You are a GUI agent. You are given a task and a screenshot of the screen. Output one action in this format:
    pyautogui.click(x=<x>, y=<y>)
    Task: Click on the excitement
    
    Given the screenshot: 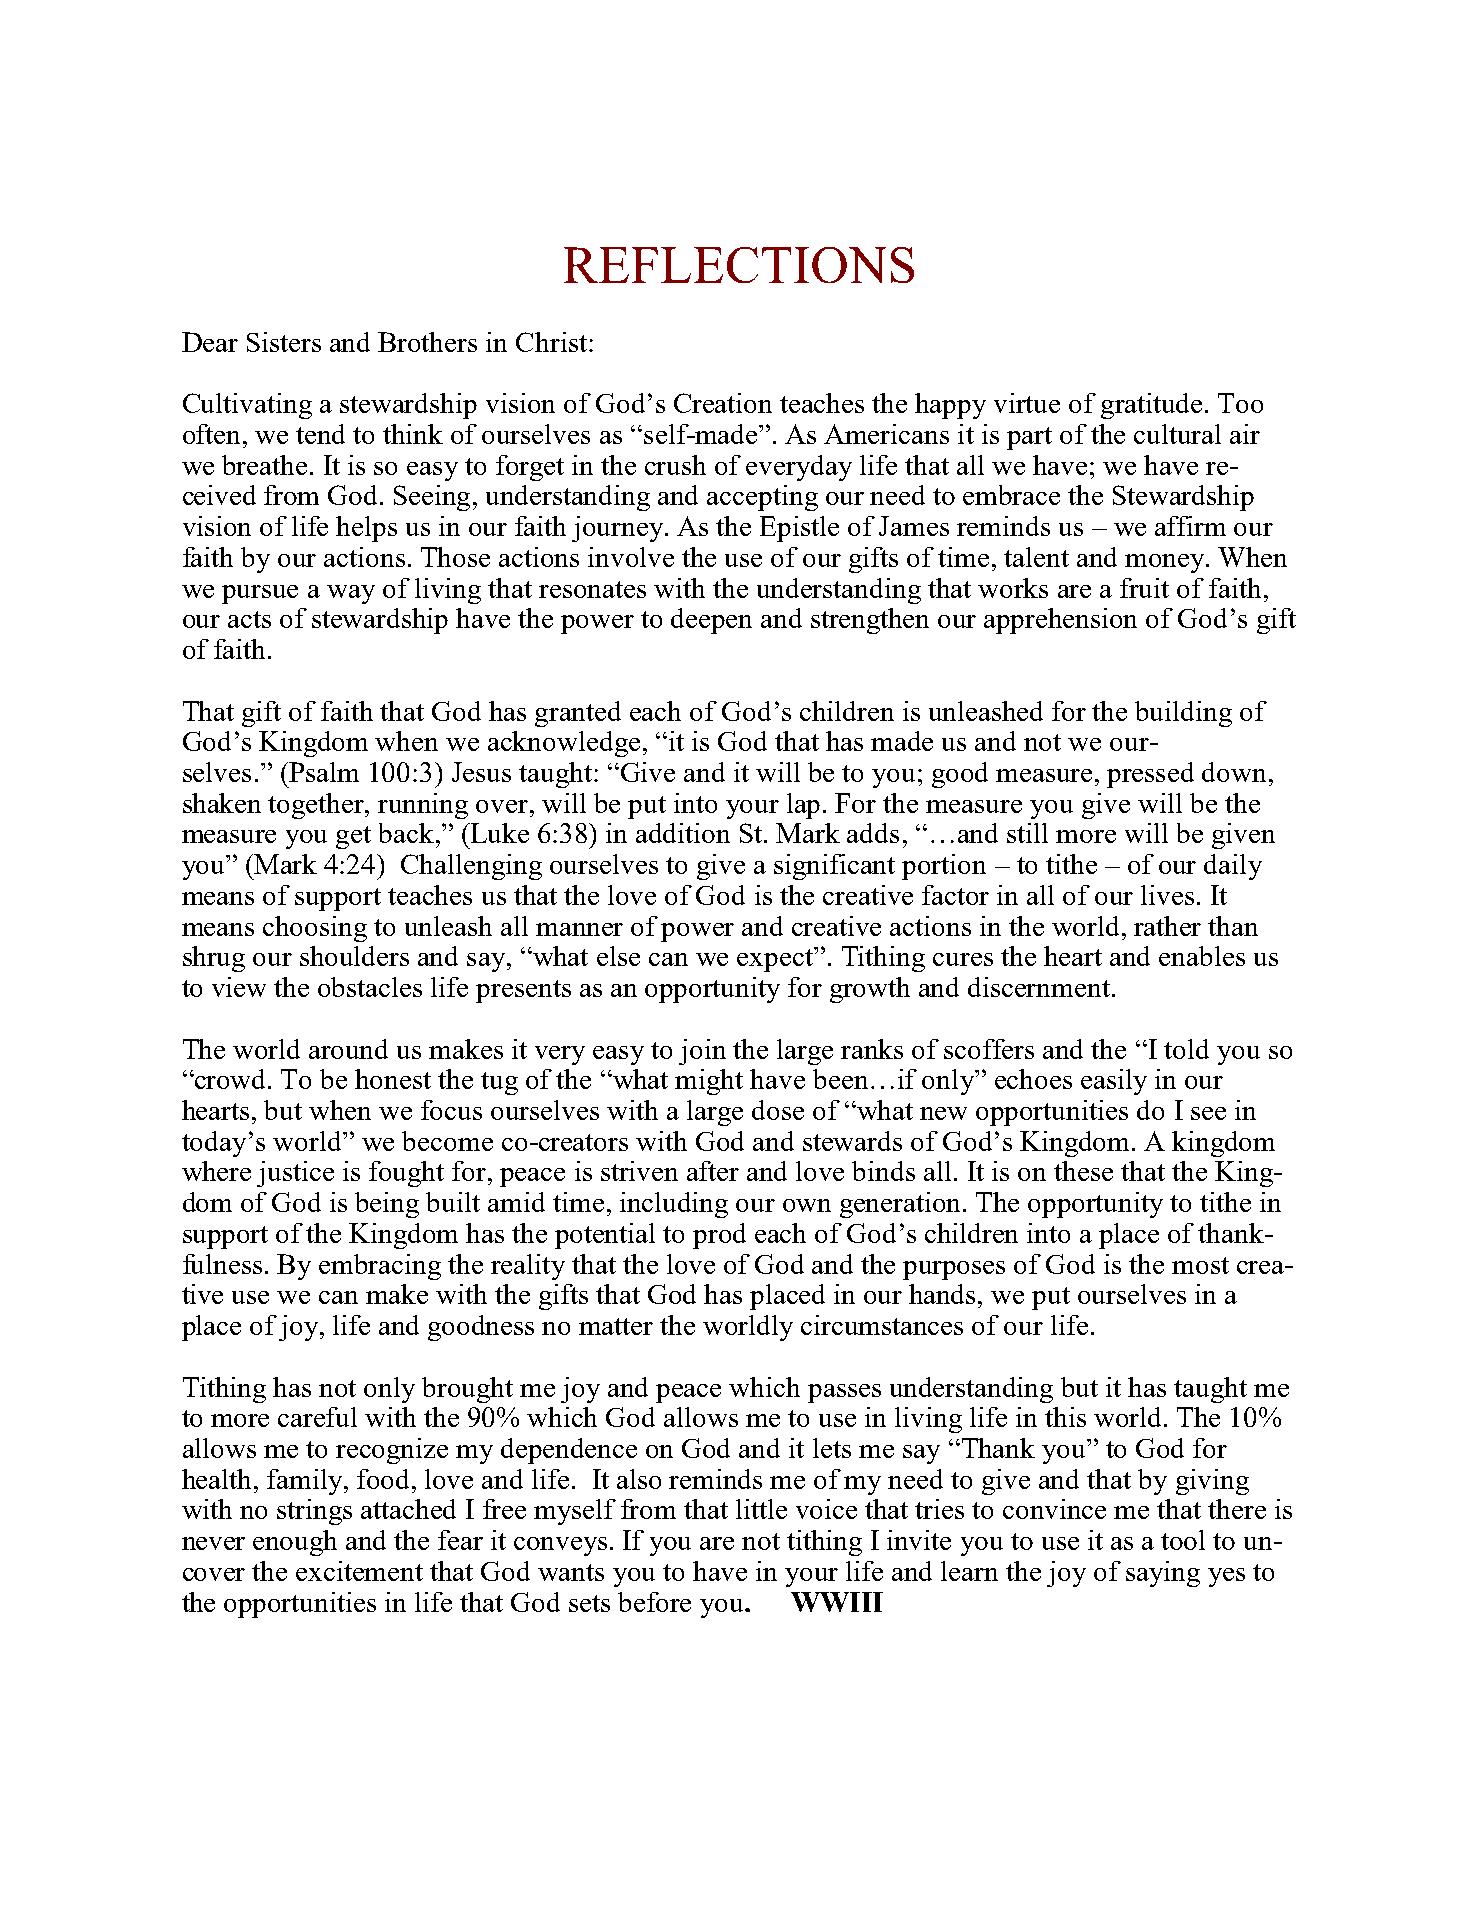 What is the action you would take?
    pyautogui.click(x=359, y=1571)
